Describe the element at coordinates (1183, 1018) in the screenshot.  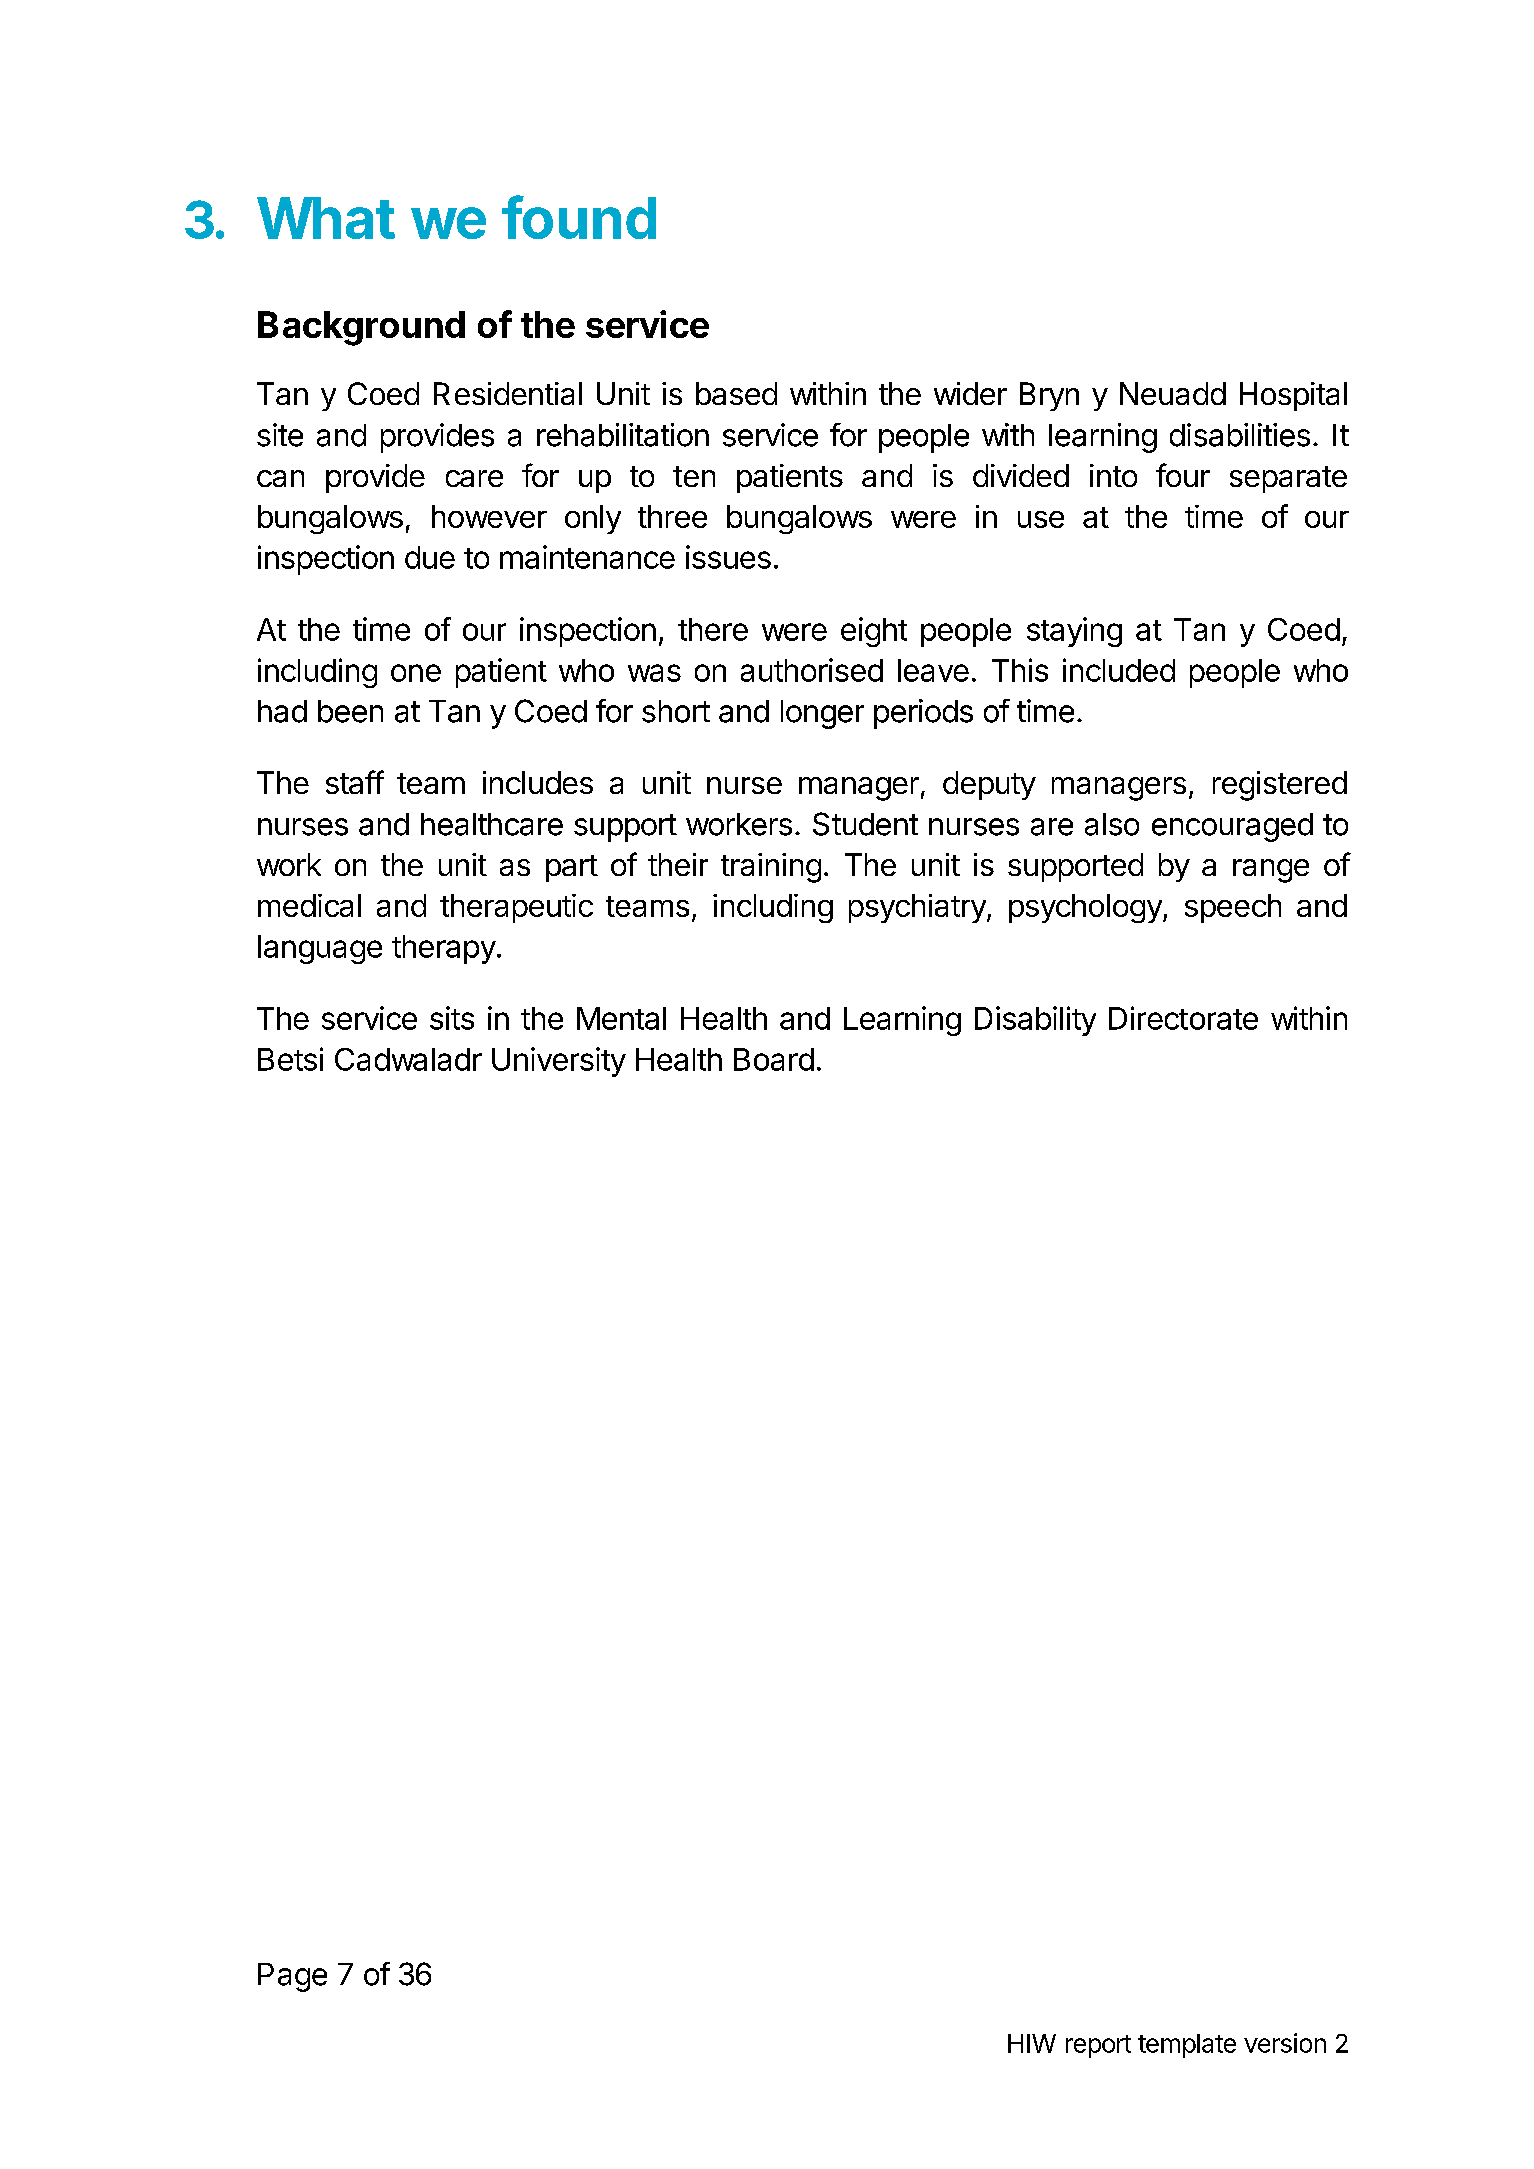
I see `Directorate` at that location.
